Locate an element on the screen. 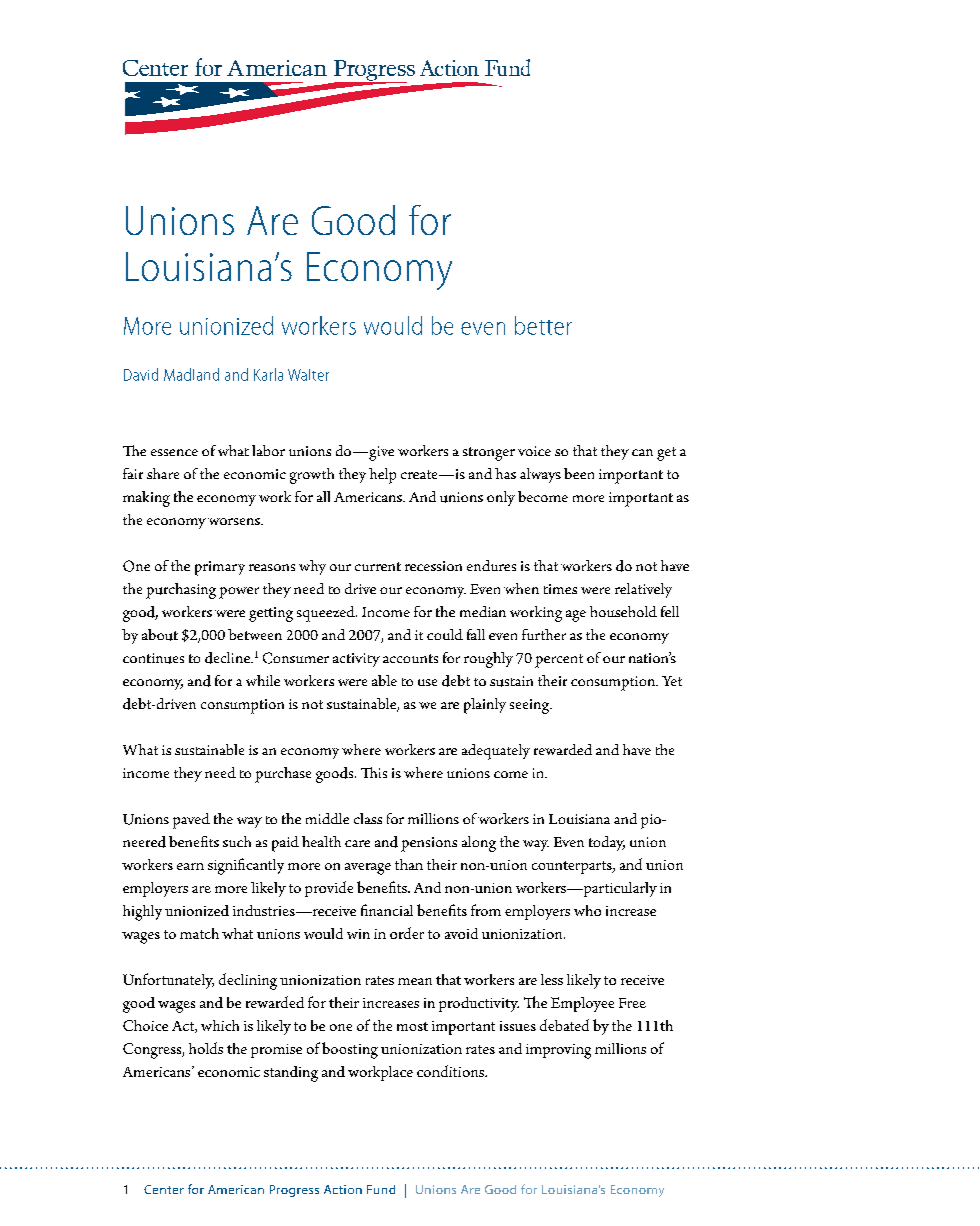 The width and height of the screenshot is (980, 1226). Center is located at coordinates (164, 1189).
